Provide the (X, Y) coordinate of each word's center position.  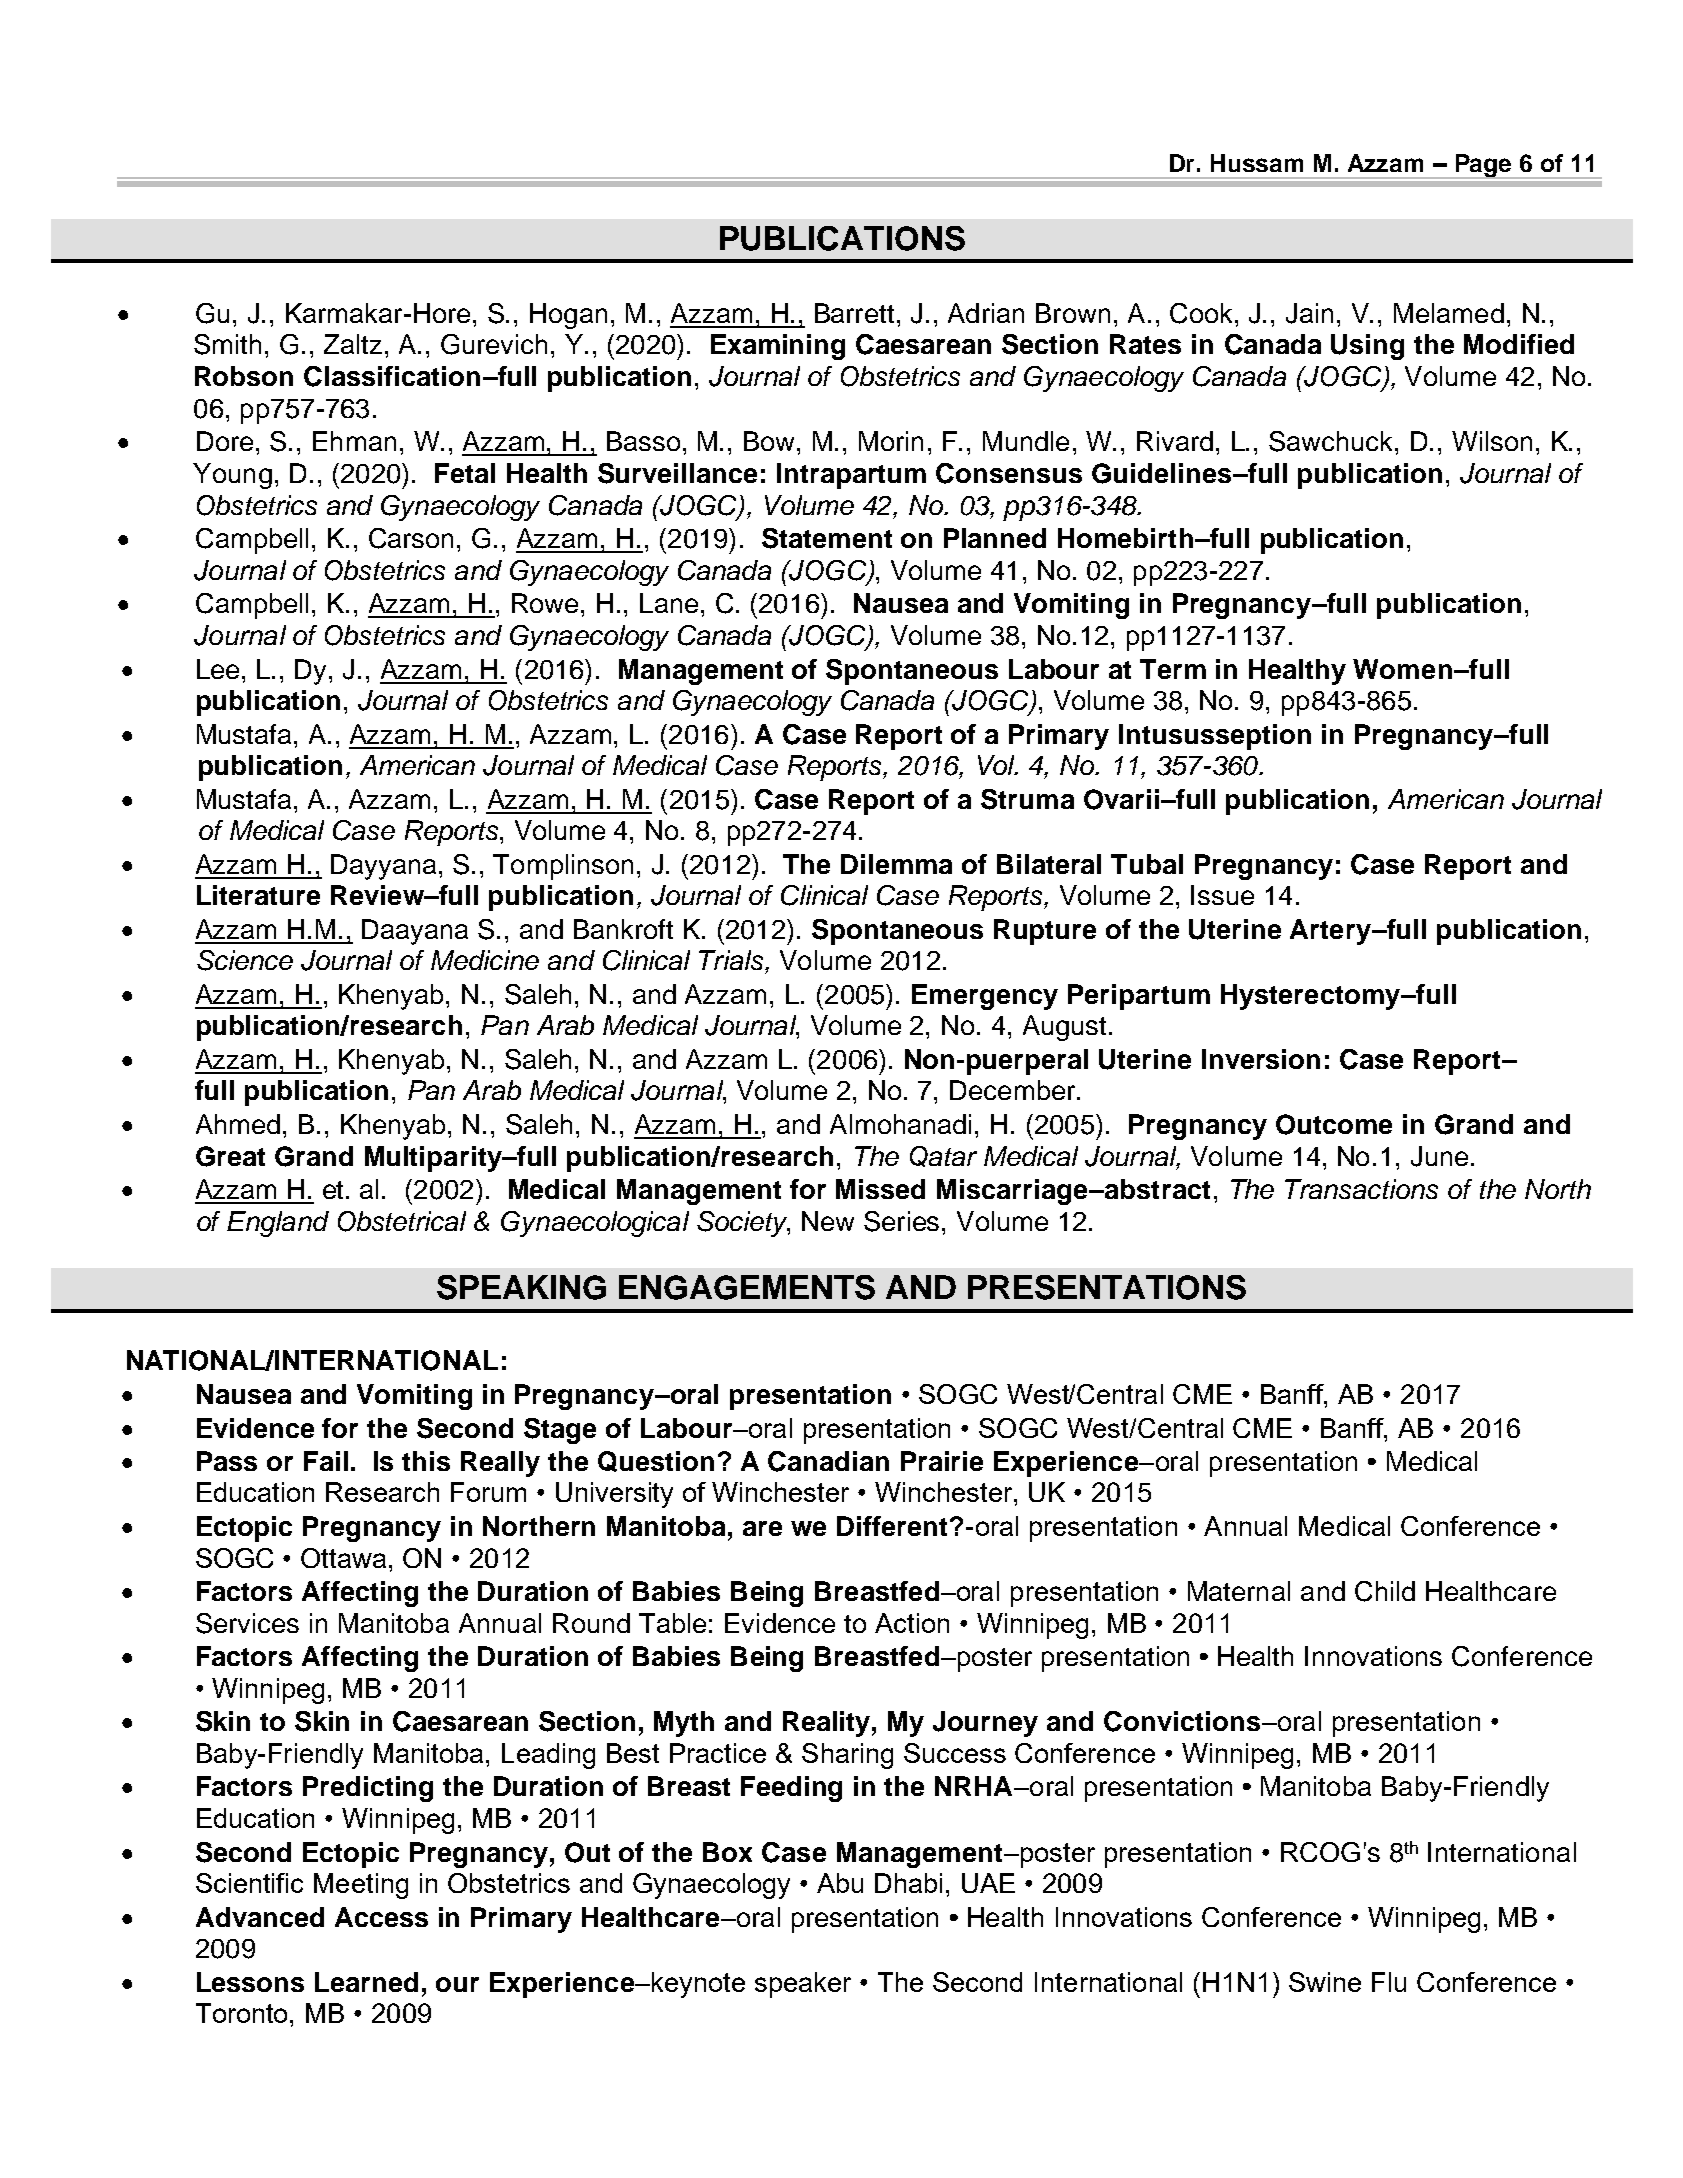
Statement (827, 538)
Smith (227, 344)
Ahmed (238, 1124)
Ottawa (343, 1558)
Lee (218, 669)
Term (1173, 669)
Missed (880, 1189)
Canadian (828, 1461)
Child (1385, 1591)
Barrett (854, 313)
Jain (1309, 313)
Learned (366, 1982)
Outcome (1334, 1124)
